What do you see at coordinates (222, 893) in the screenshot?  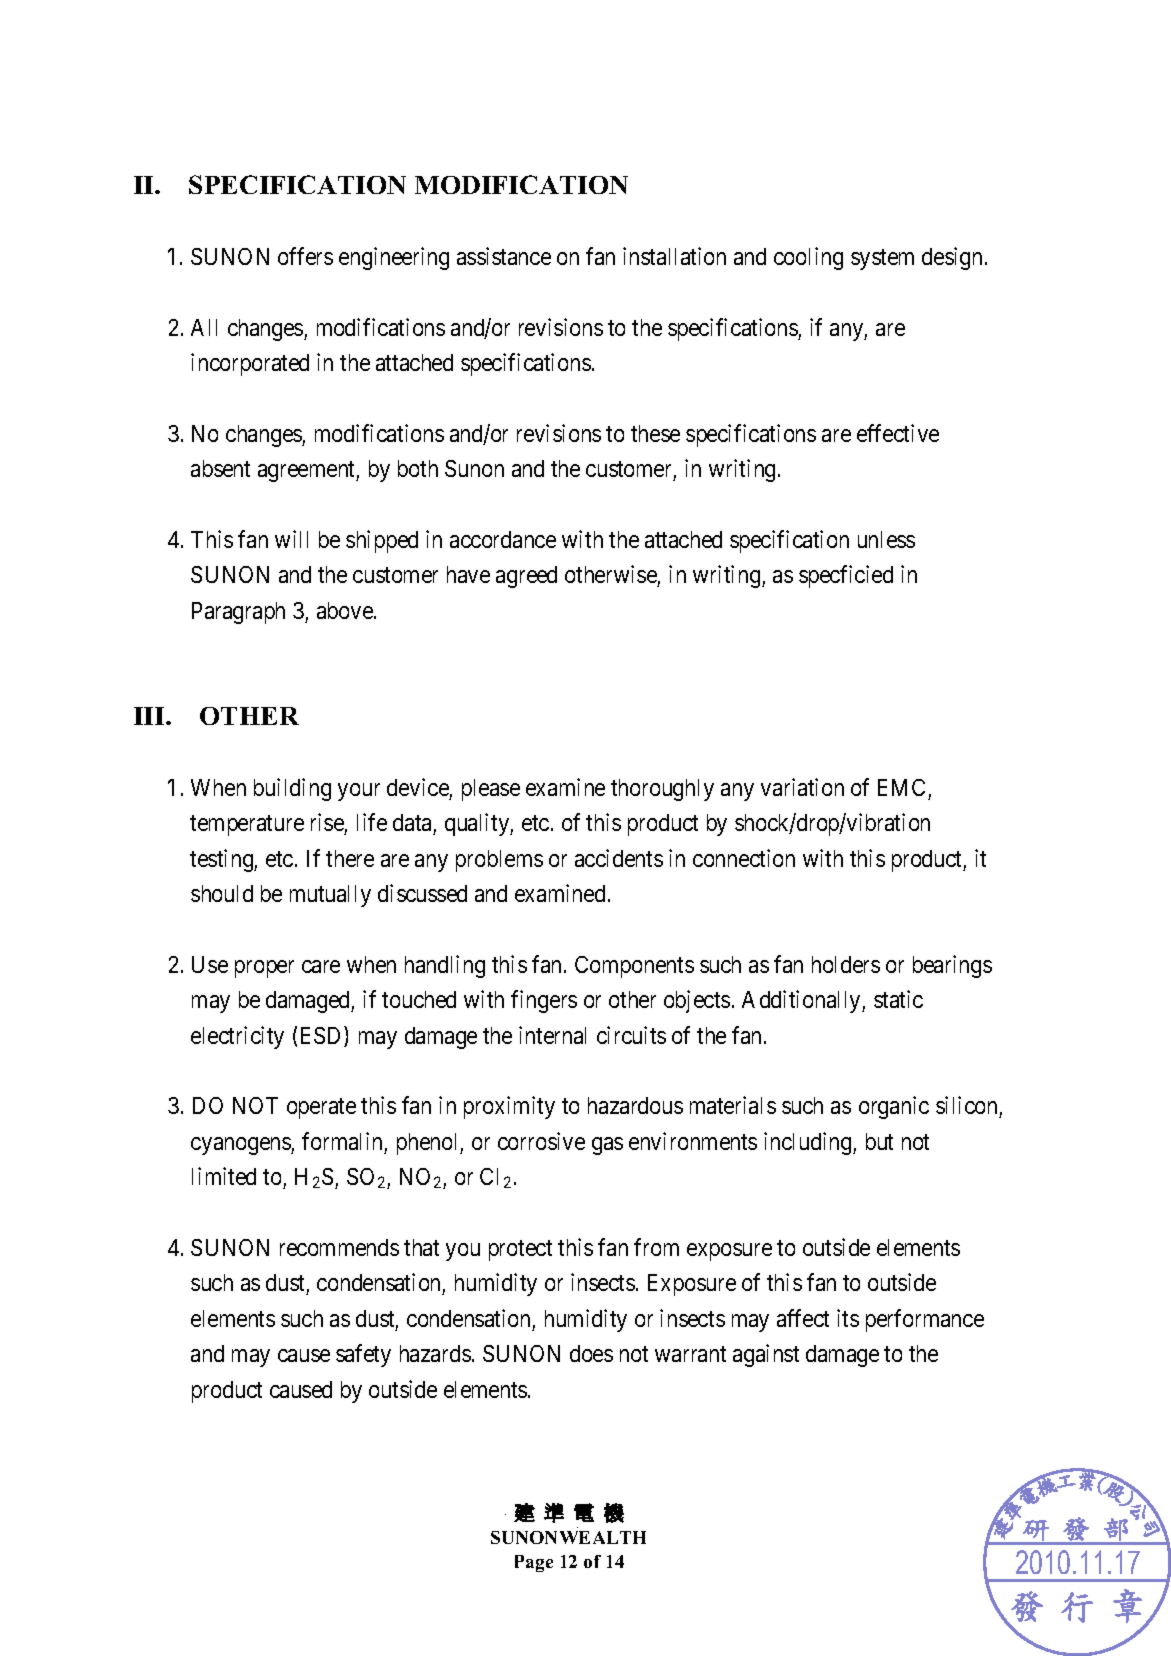 I see `should` at bounding box center [222, 893].
